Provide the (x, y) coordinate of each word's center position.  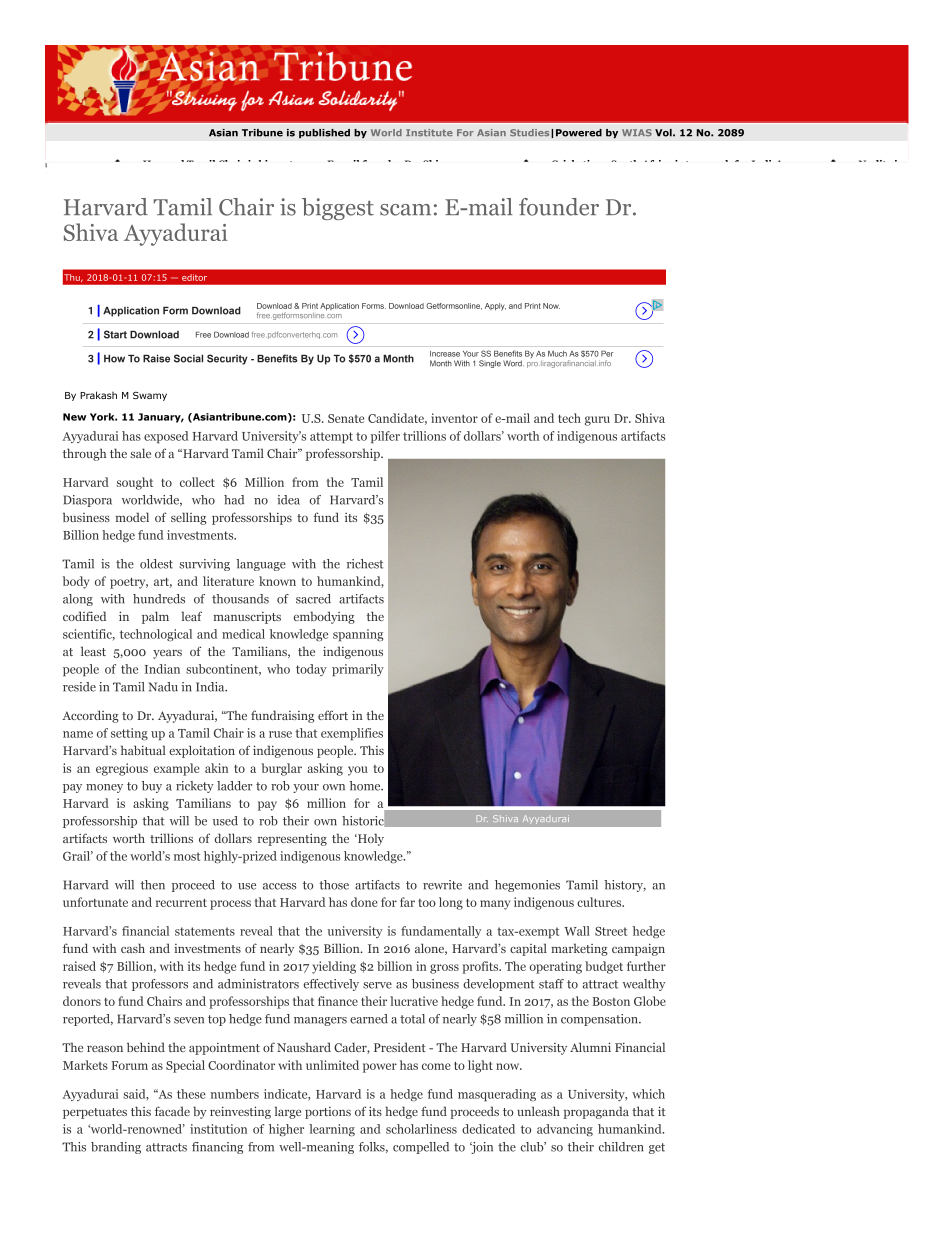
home (366, 786)
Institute (429, 132)
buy (152, 787)
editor (194, 277)
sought (135, 483)
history (625, 886)
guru (597, 421)
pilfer (385, 437)
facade (172, 1111)
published (324, 134)
